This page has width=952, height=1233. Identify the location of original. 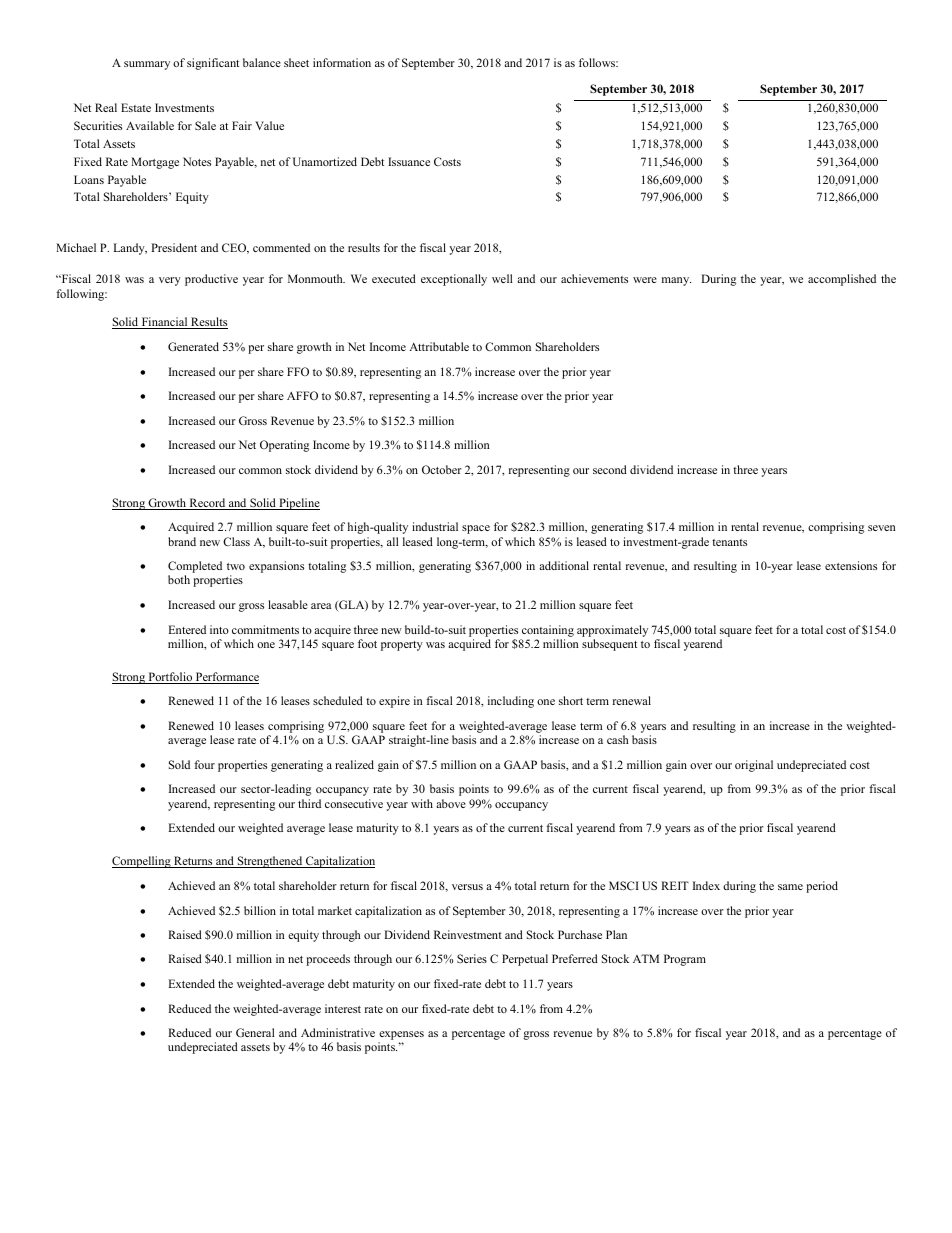
(754, 766).
